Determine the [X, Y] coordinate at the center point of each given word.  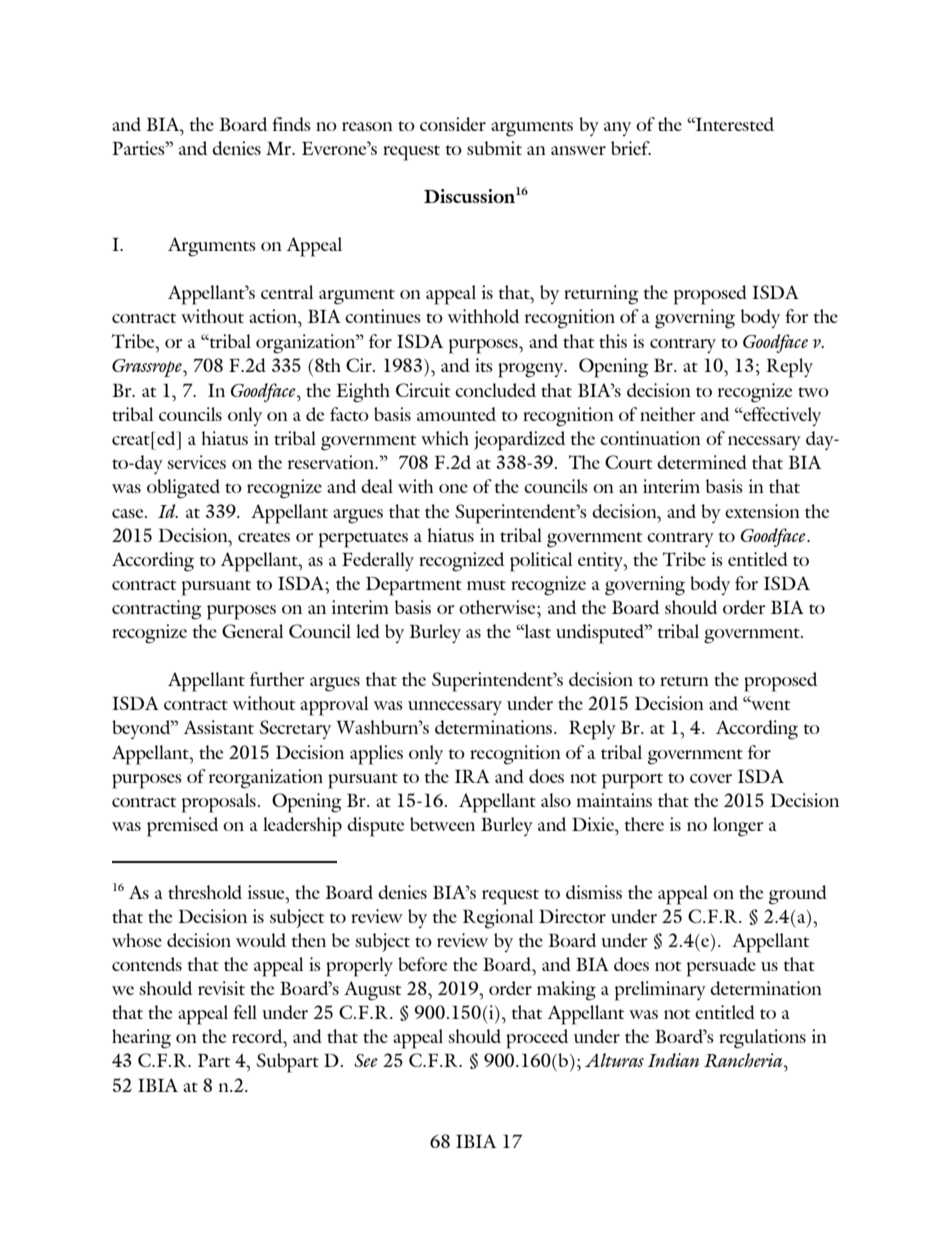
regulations [762, 1039]
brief [631, 148]
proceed [537, 1039]
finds [291, 124]
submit [494, 148]
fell [245, 1012]
